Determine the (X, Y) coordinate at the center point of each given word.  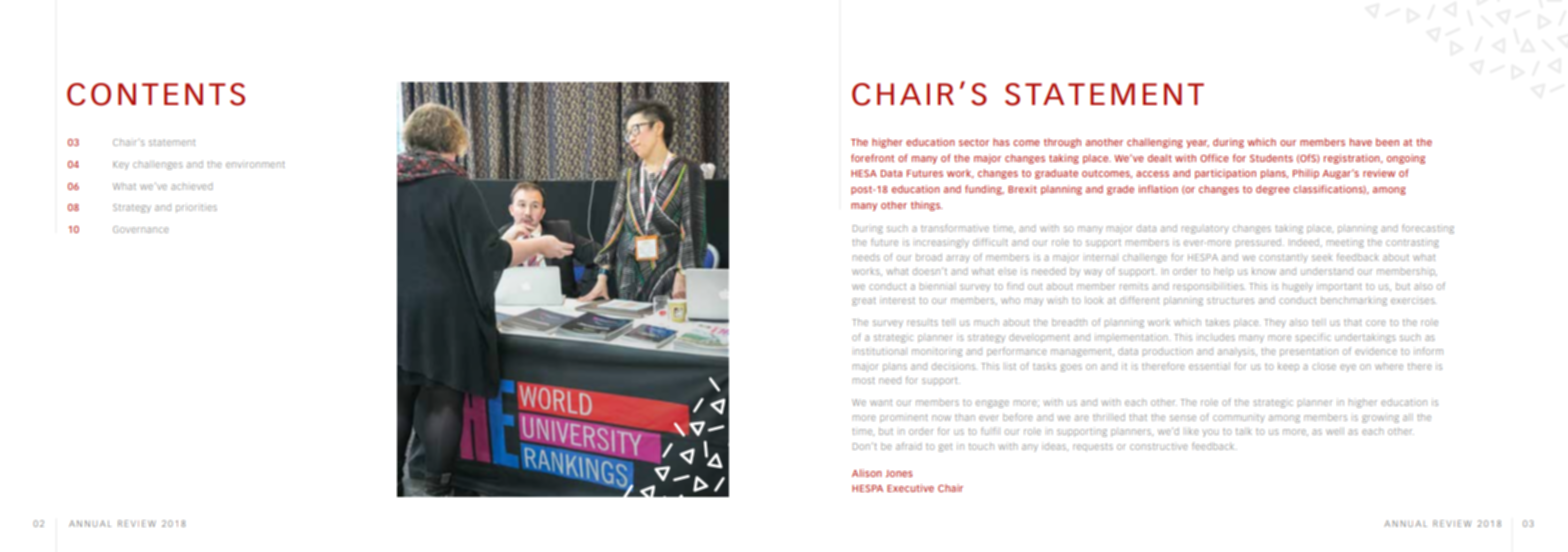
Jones (899, 473)
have (1361, 142)
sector (974, 142)
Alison (867, 473)
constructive (1159, 446)
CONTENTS (156, 94)
